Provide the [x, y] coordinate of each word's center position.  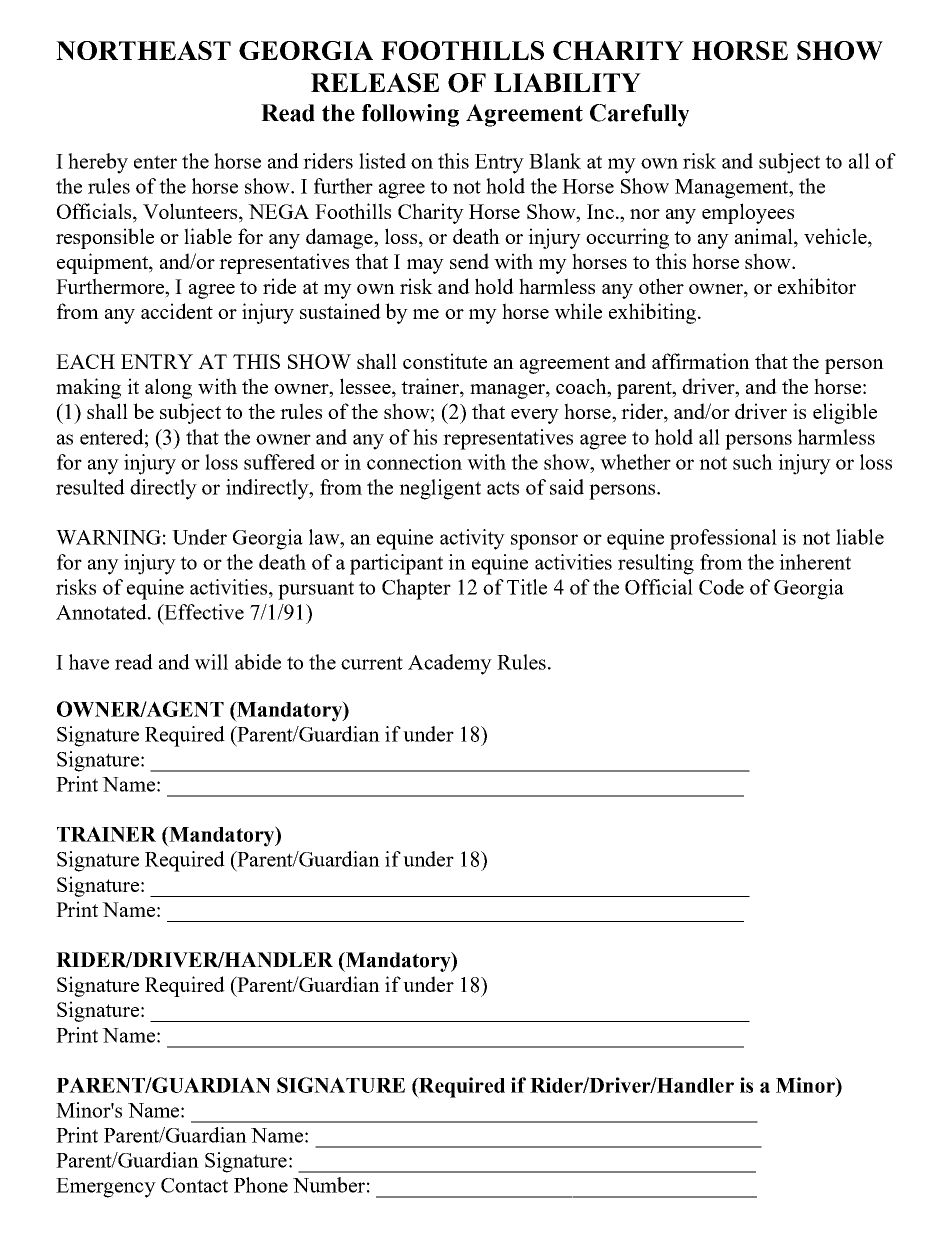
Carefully [639, 115]
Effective [203, 612]
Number [329, 1185]
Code [721, 587]
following [410, 115]
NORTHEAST [143, 50]
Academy [450, 664]
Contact [194, 1185]
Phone [261, 1185]
